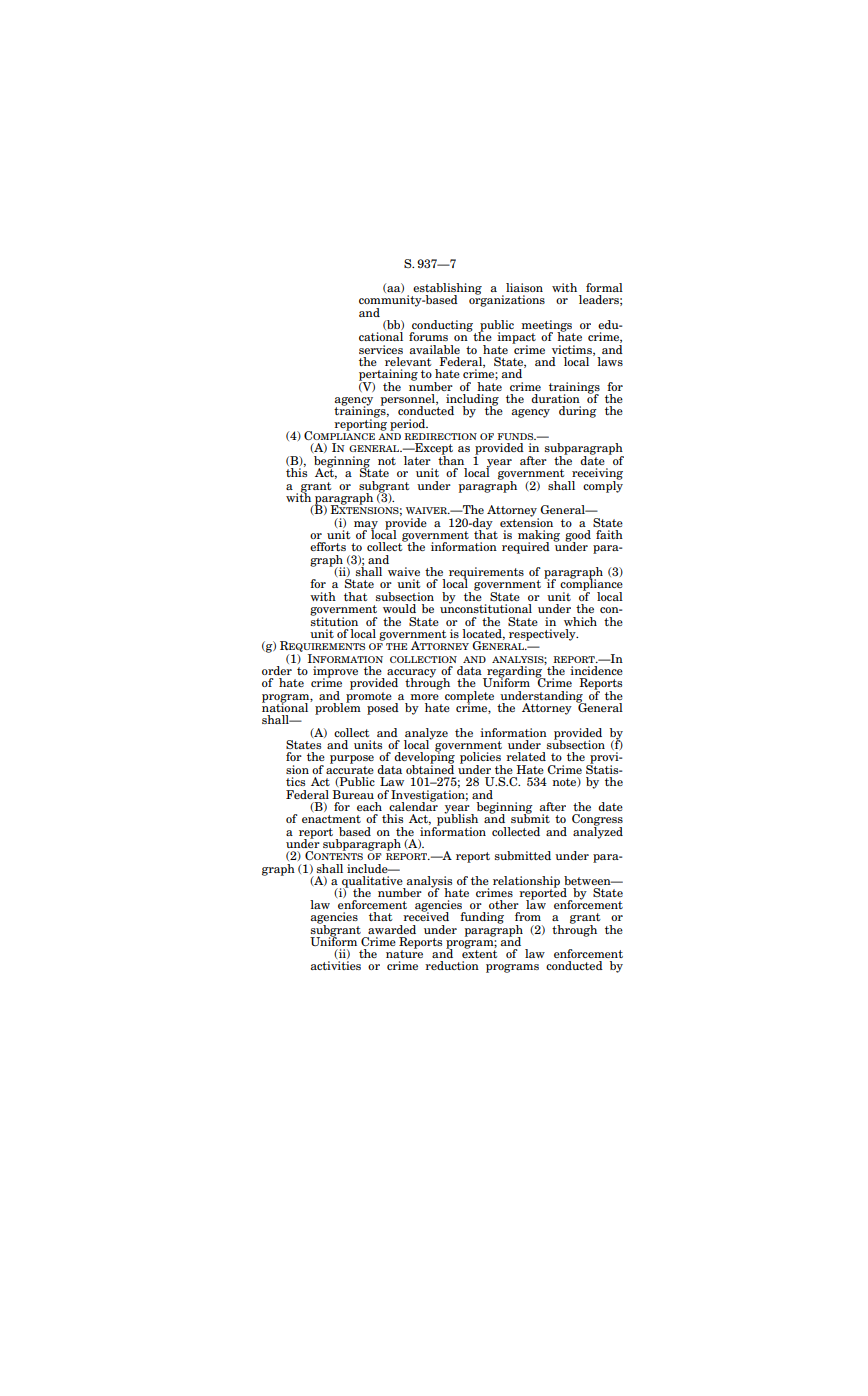  I want to click on efforts, so click(328, 546).
